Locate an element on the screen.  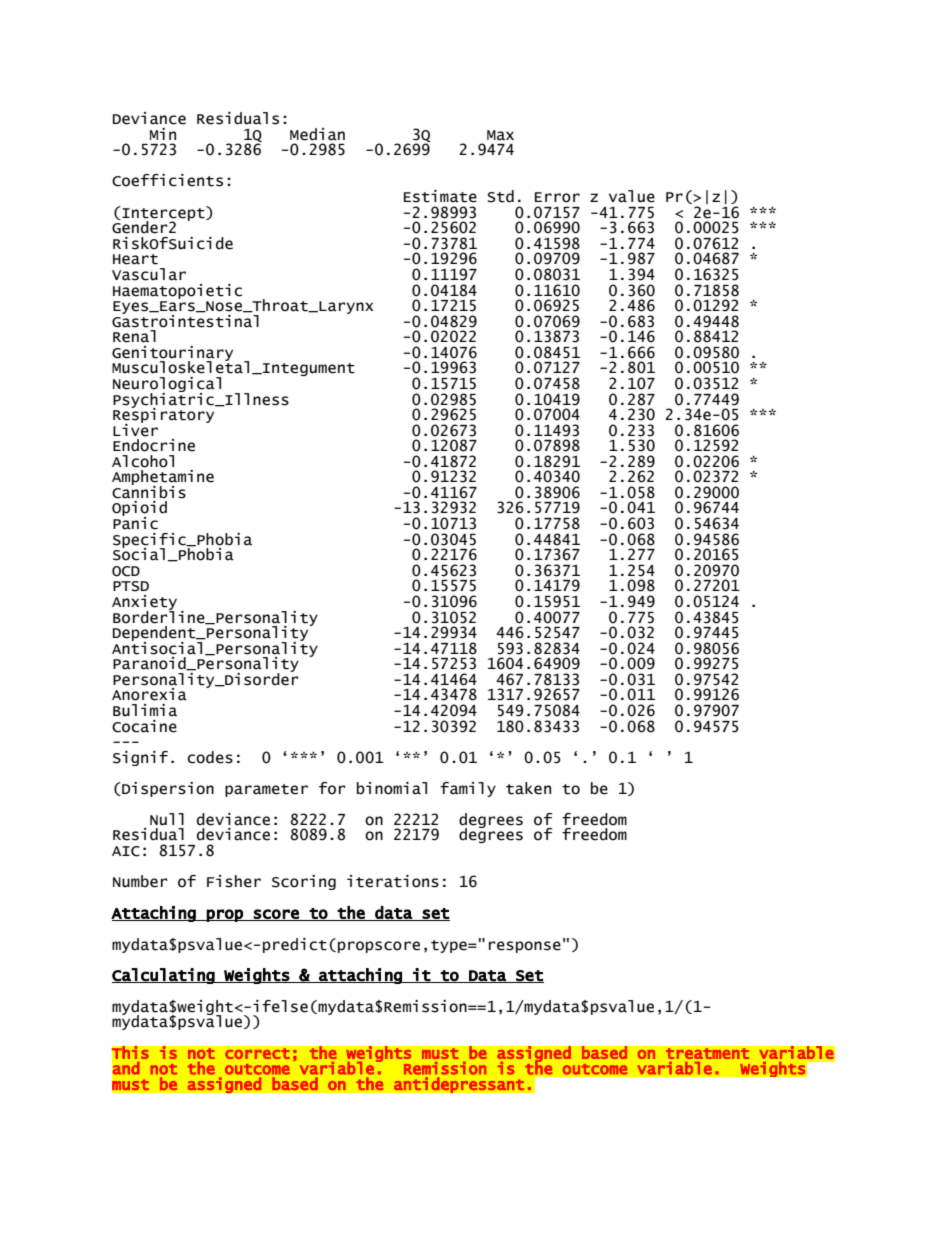
binomial is located at coordinates (392, 788).
